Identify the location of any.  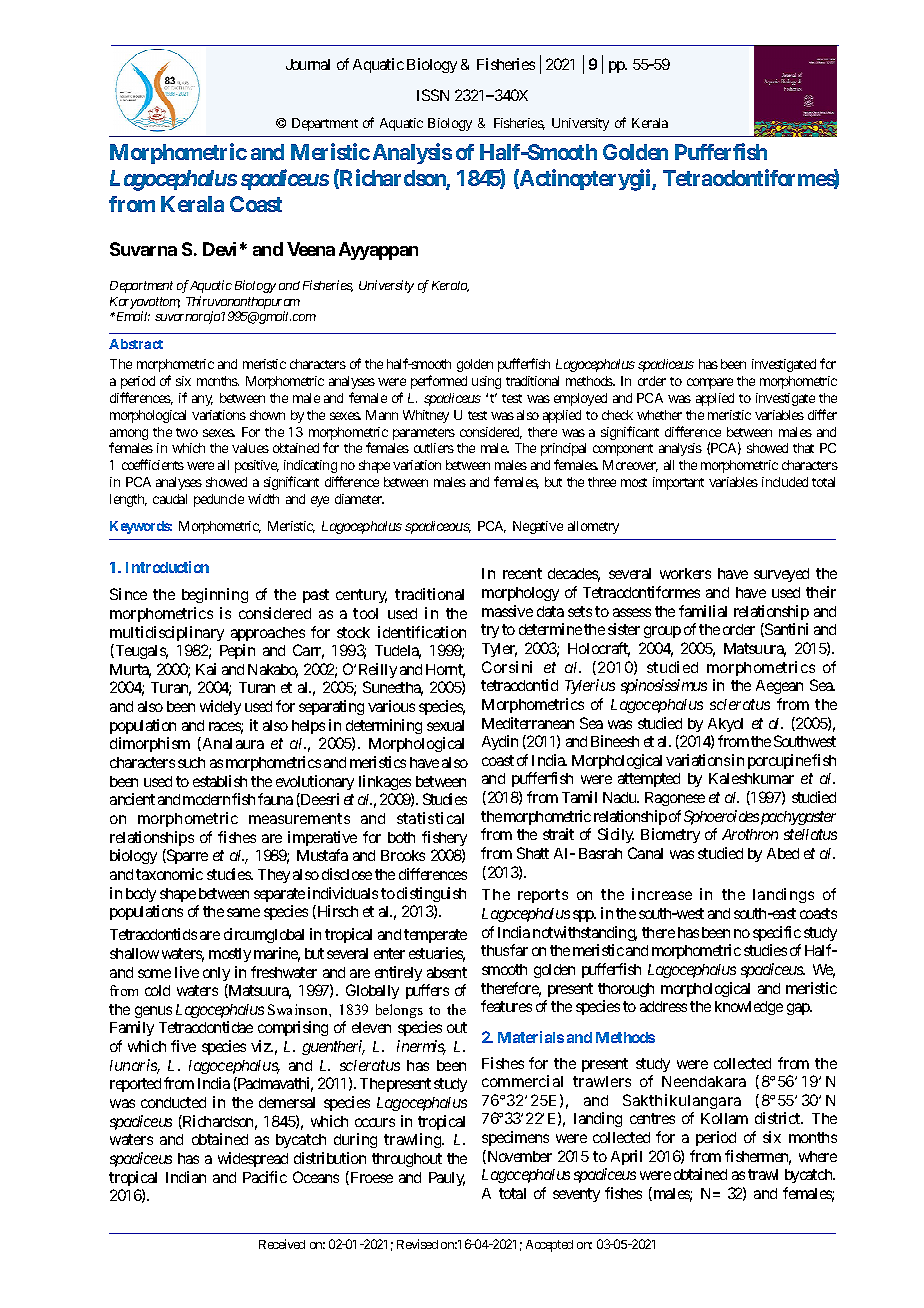
(202, 400).
